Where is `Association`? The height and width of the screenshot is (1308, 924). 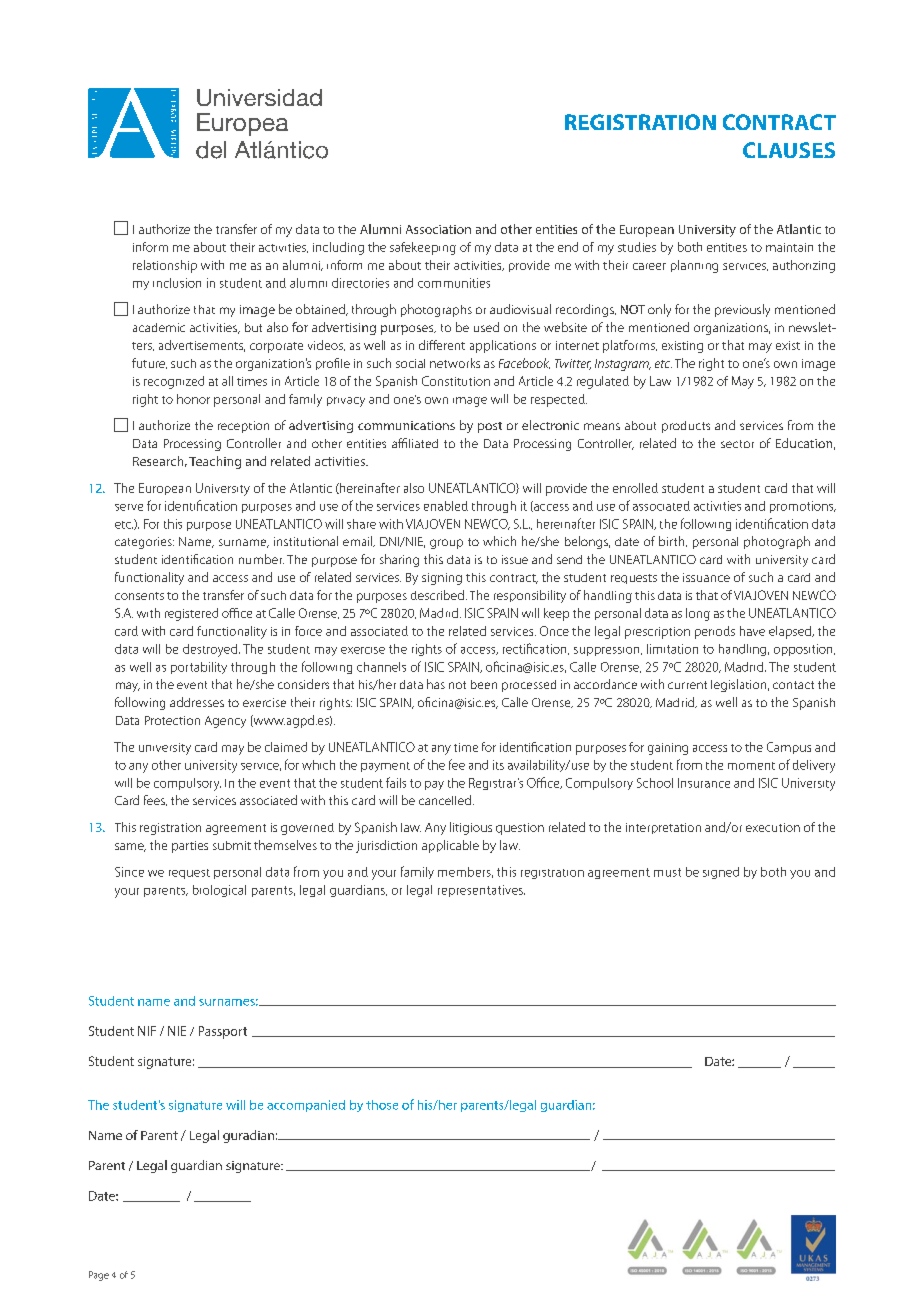 Association is located at coordinates (438, 229).
